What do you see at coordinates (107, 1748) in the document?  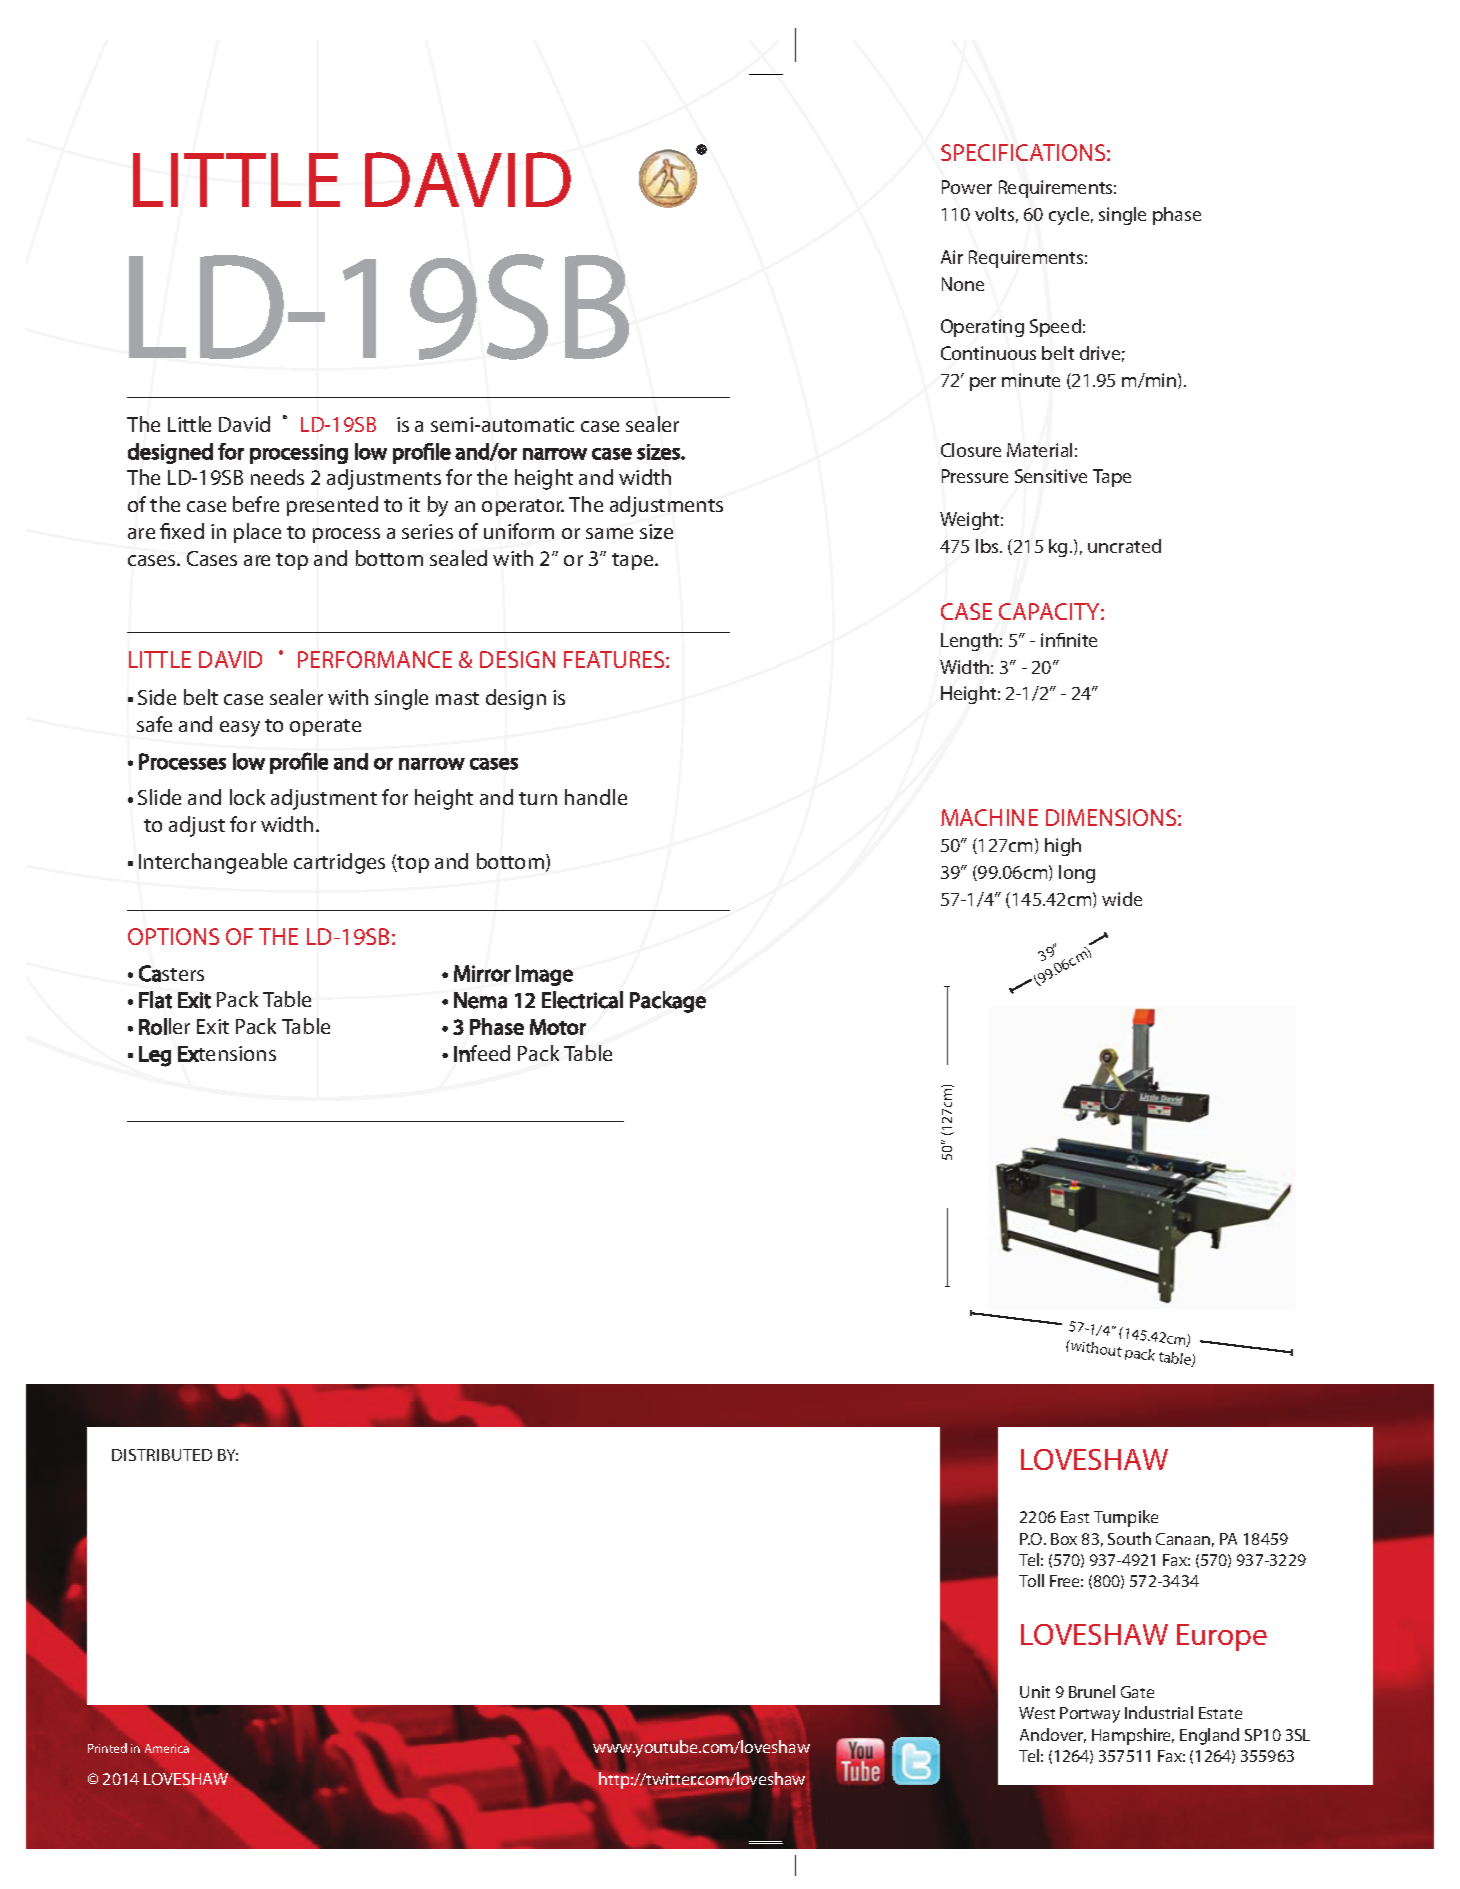 I see `Printed` at bounding box center [107, 1748].
